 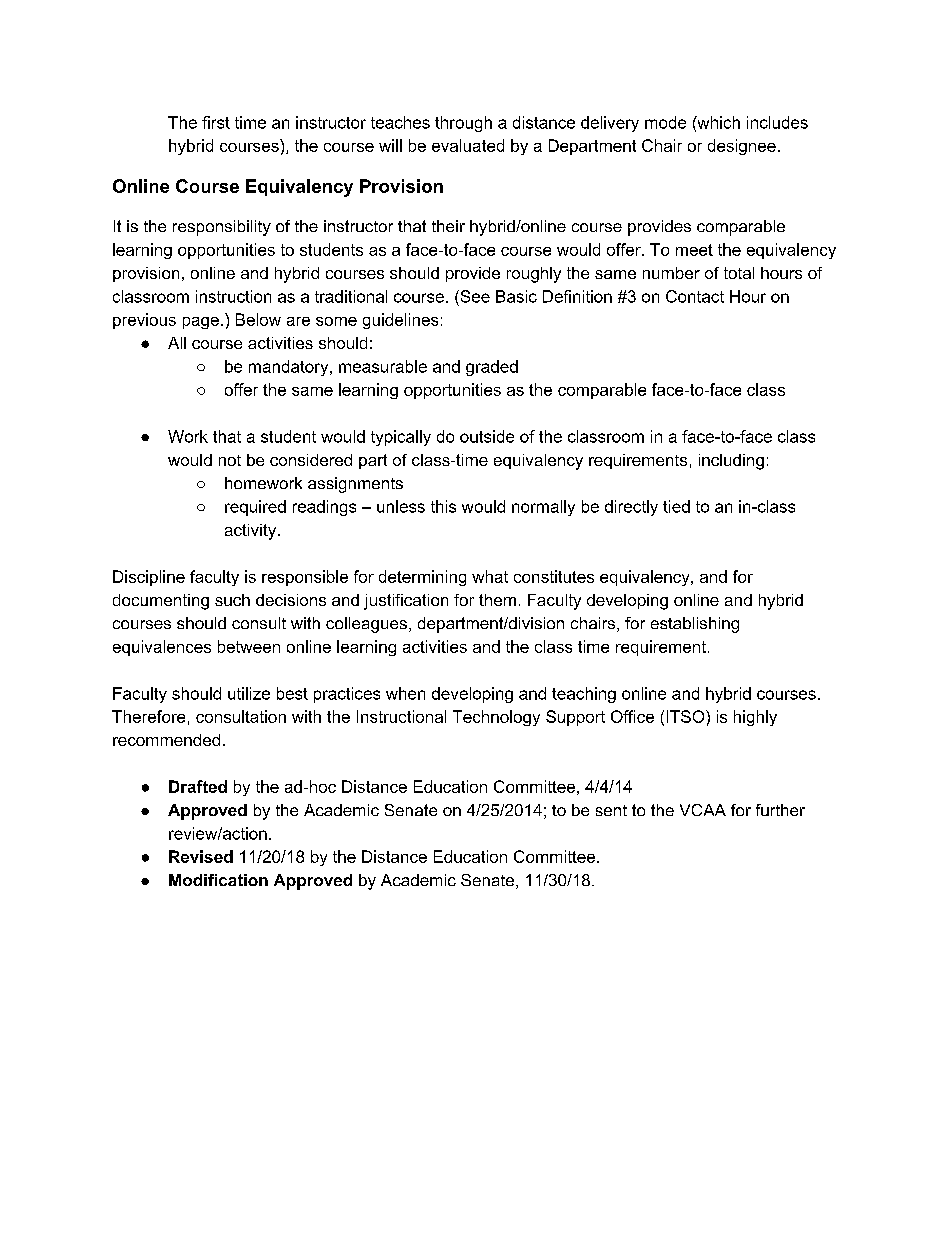 I want to click on page, so click(x=201, y=323).
